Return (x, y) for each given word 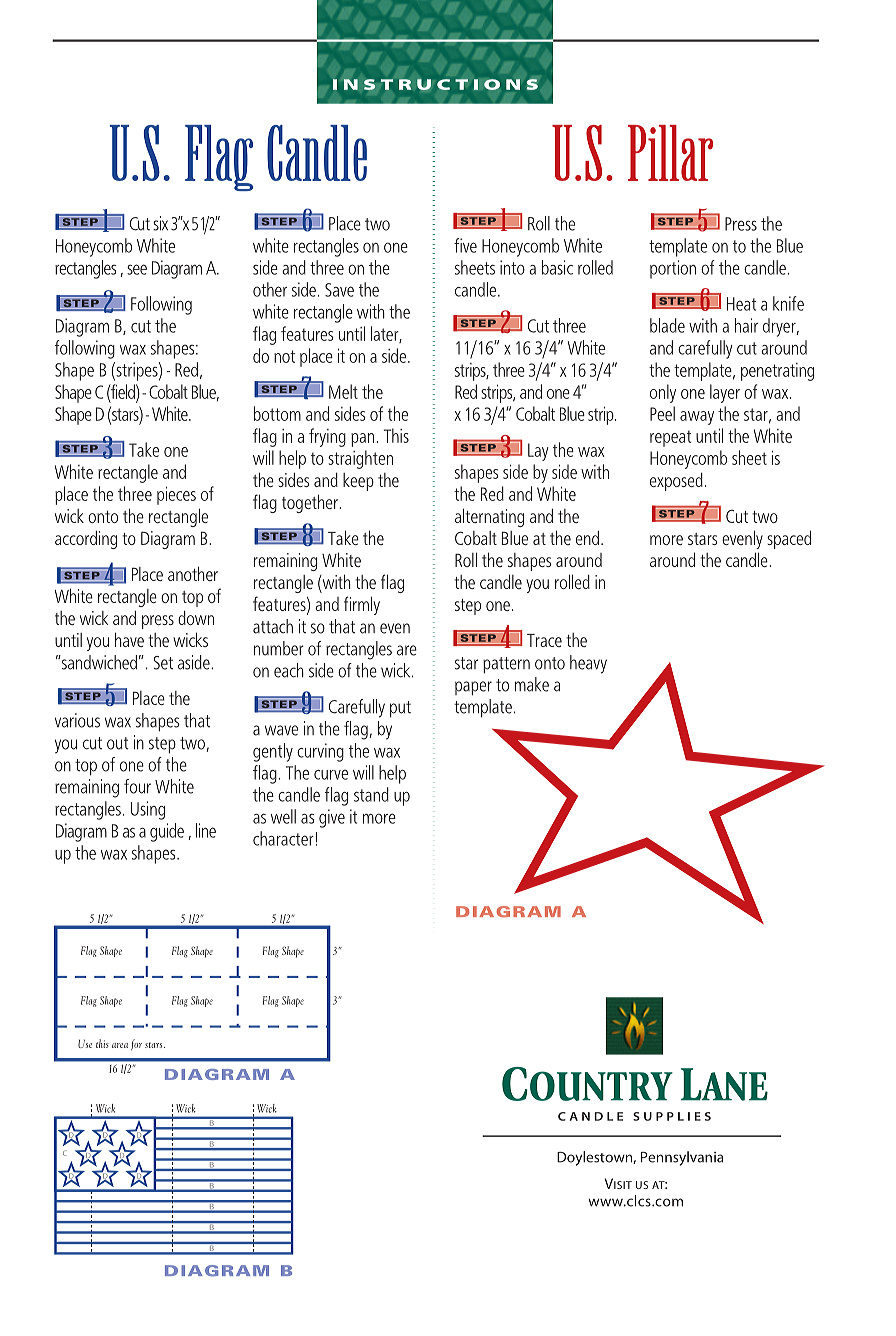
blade (667, 325)
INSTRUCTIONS (435, 84)
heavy (588, 664)
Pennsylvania (682, 1158)
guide (167, 832)
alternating (489, 517)
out (118, 743)
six (160, 223)
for (136, 1045)
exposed (676, 482)
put (400, 709)
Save (339, 290)
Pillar (670, 153)
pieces (176, 495)
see (137, 269)
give (332, 818)
